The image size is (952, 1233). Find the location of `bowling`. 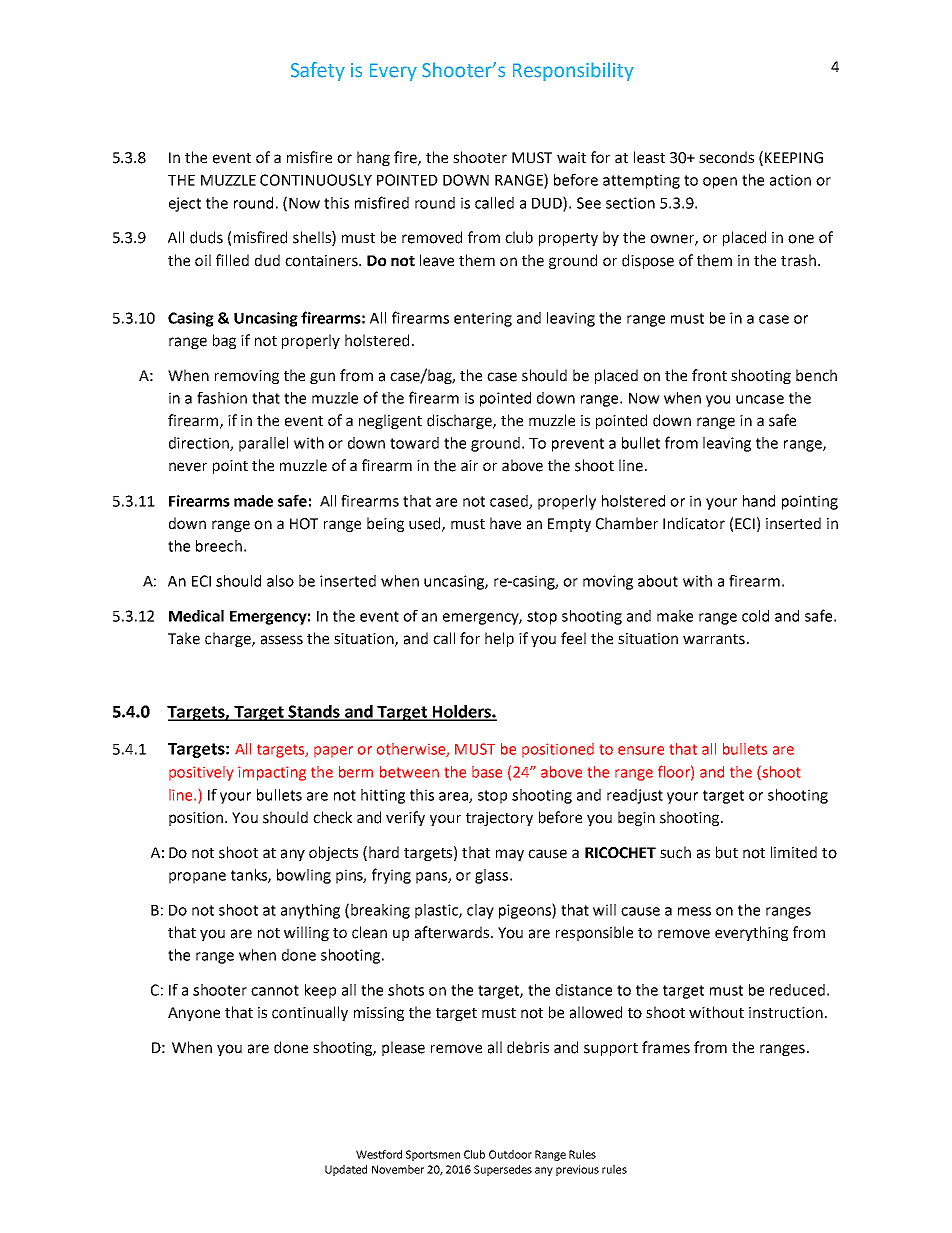

bowling is located at coordinates (304, 876).
